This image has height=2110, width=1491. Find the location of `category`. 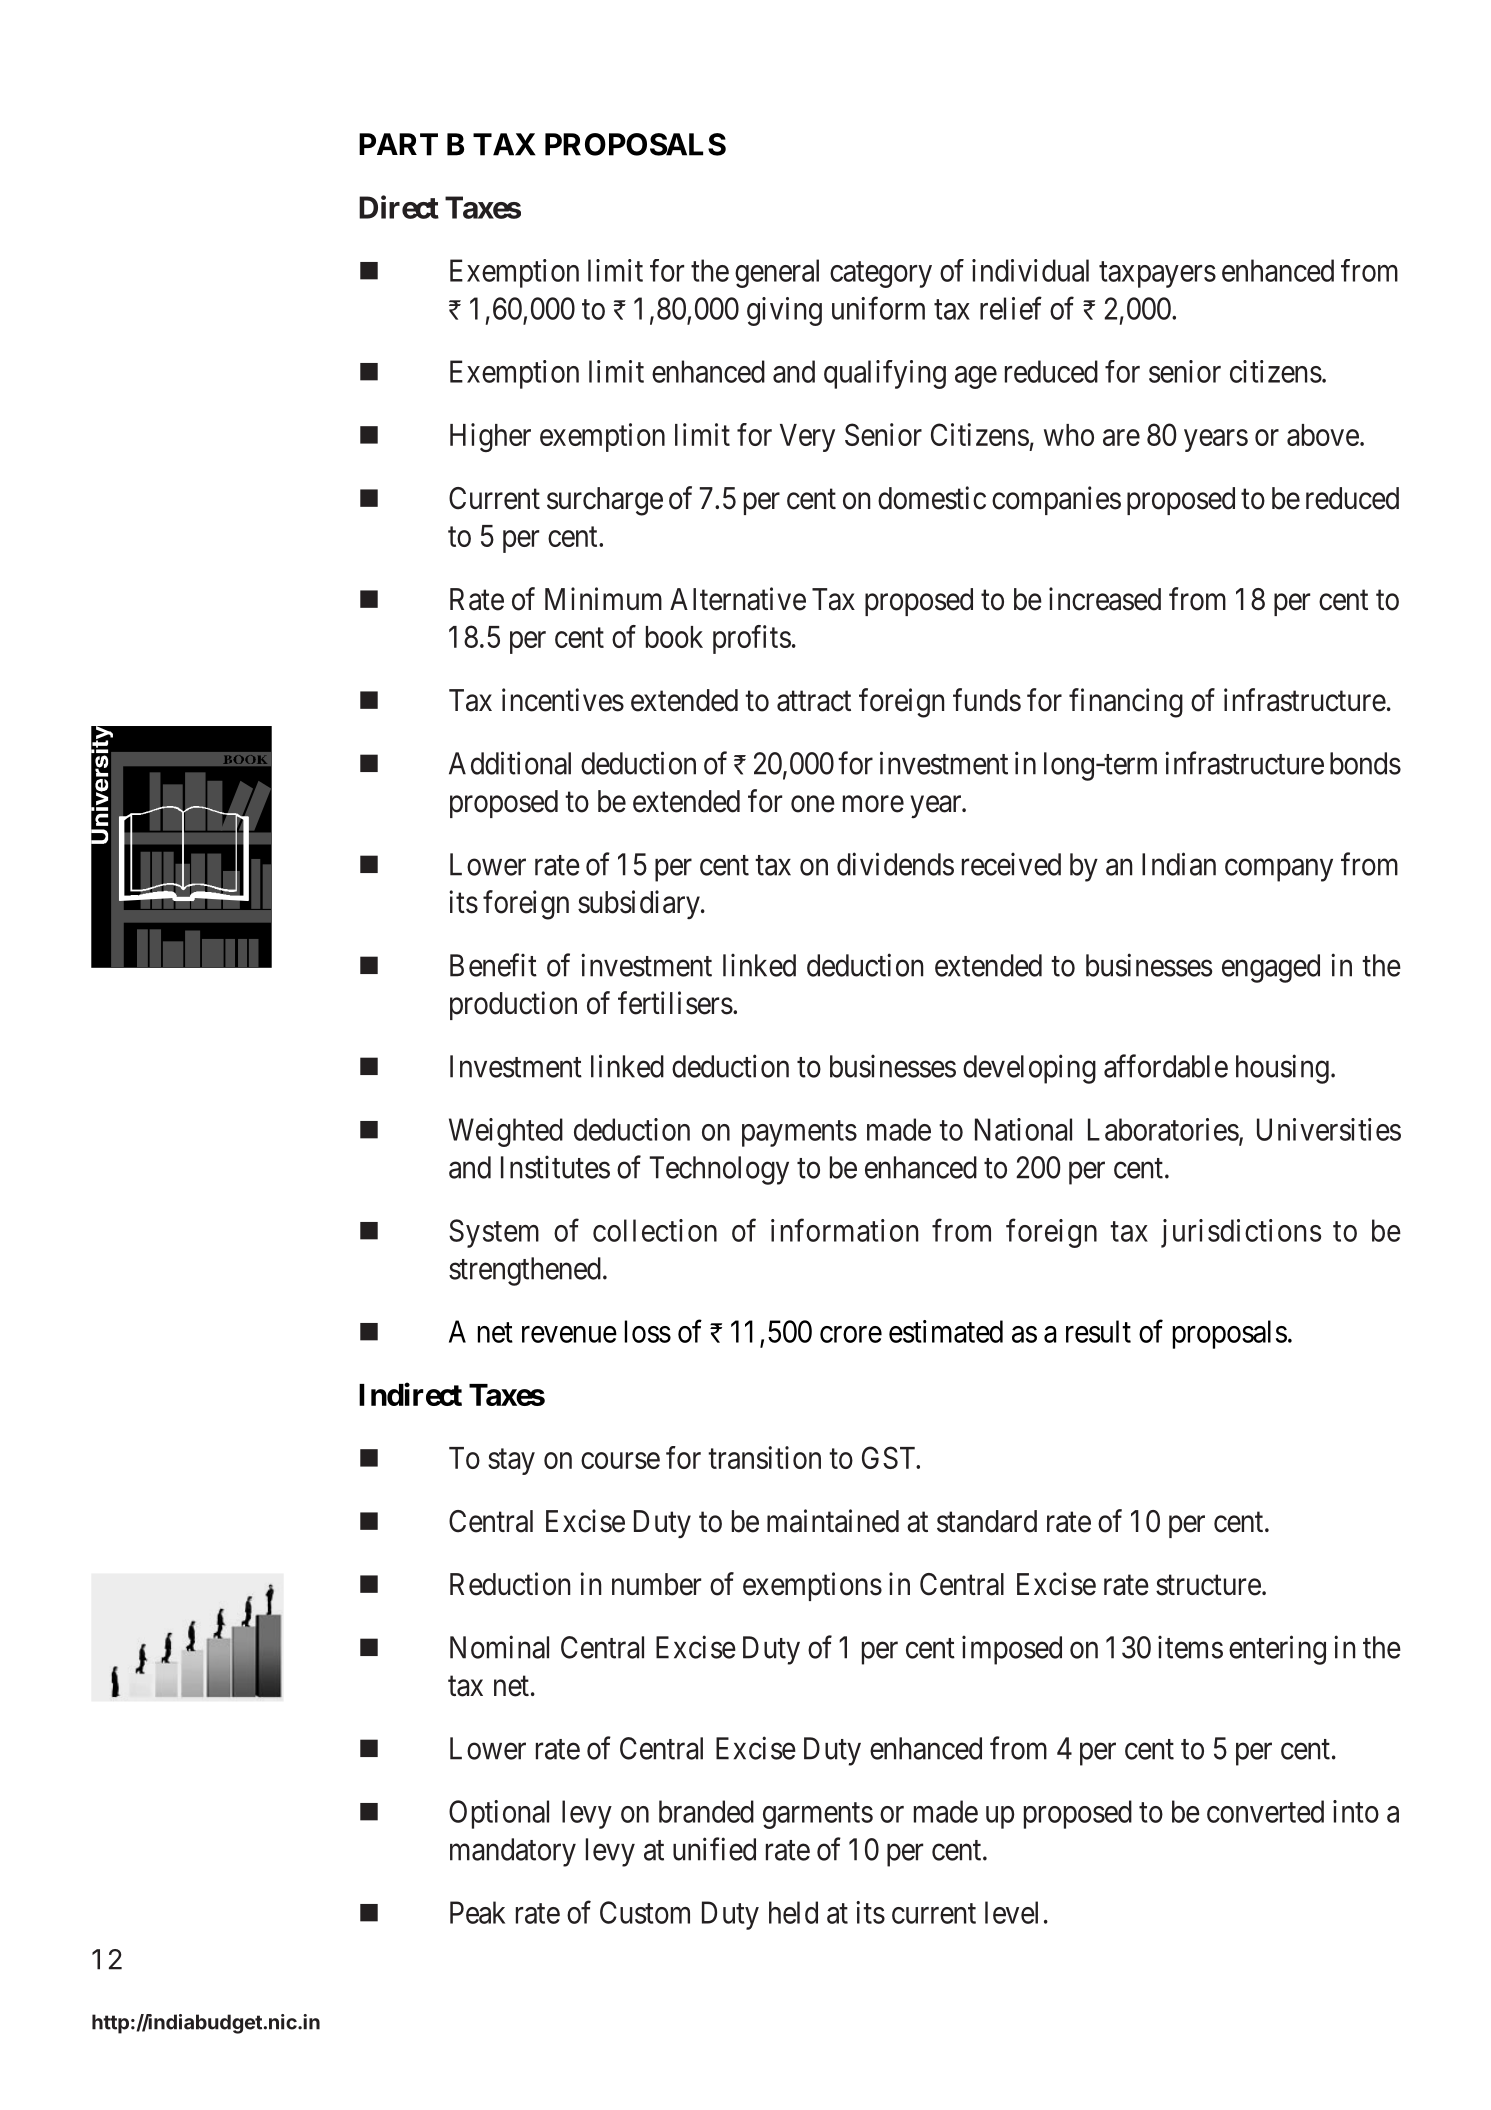

category is located at coordinates (881, 275).
